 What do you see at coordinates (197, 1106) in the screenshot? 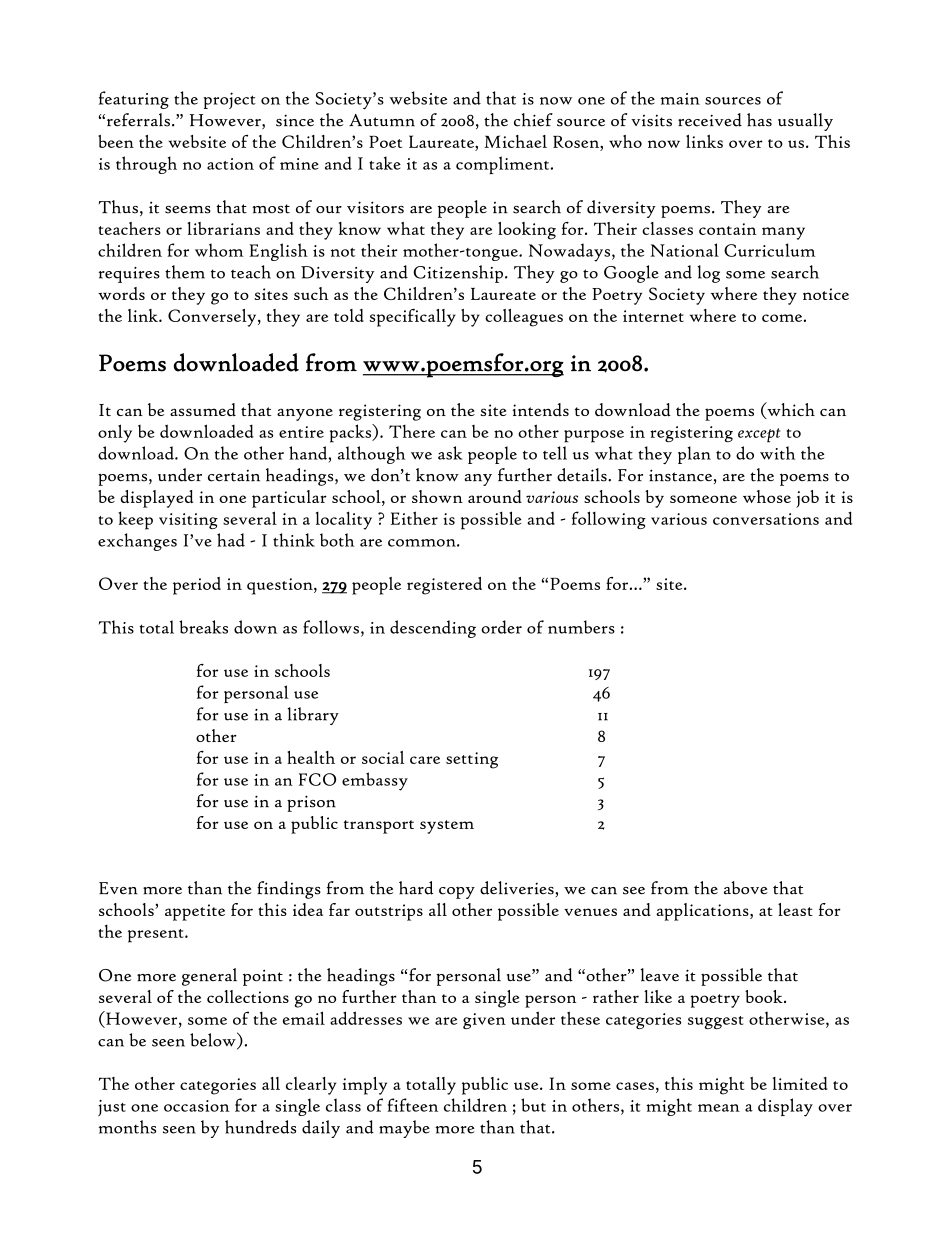
I see `occasion` at bounding box center [197, 1106].
